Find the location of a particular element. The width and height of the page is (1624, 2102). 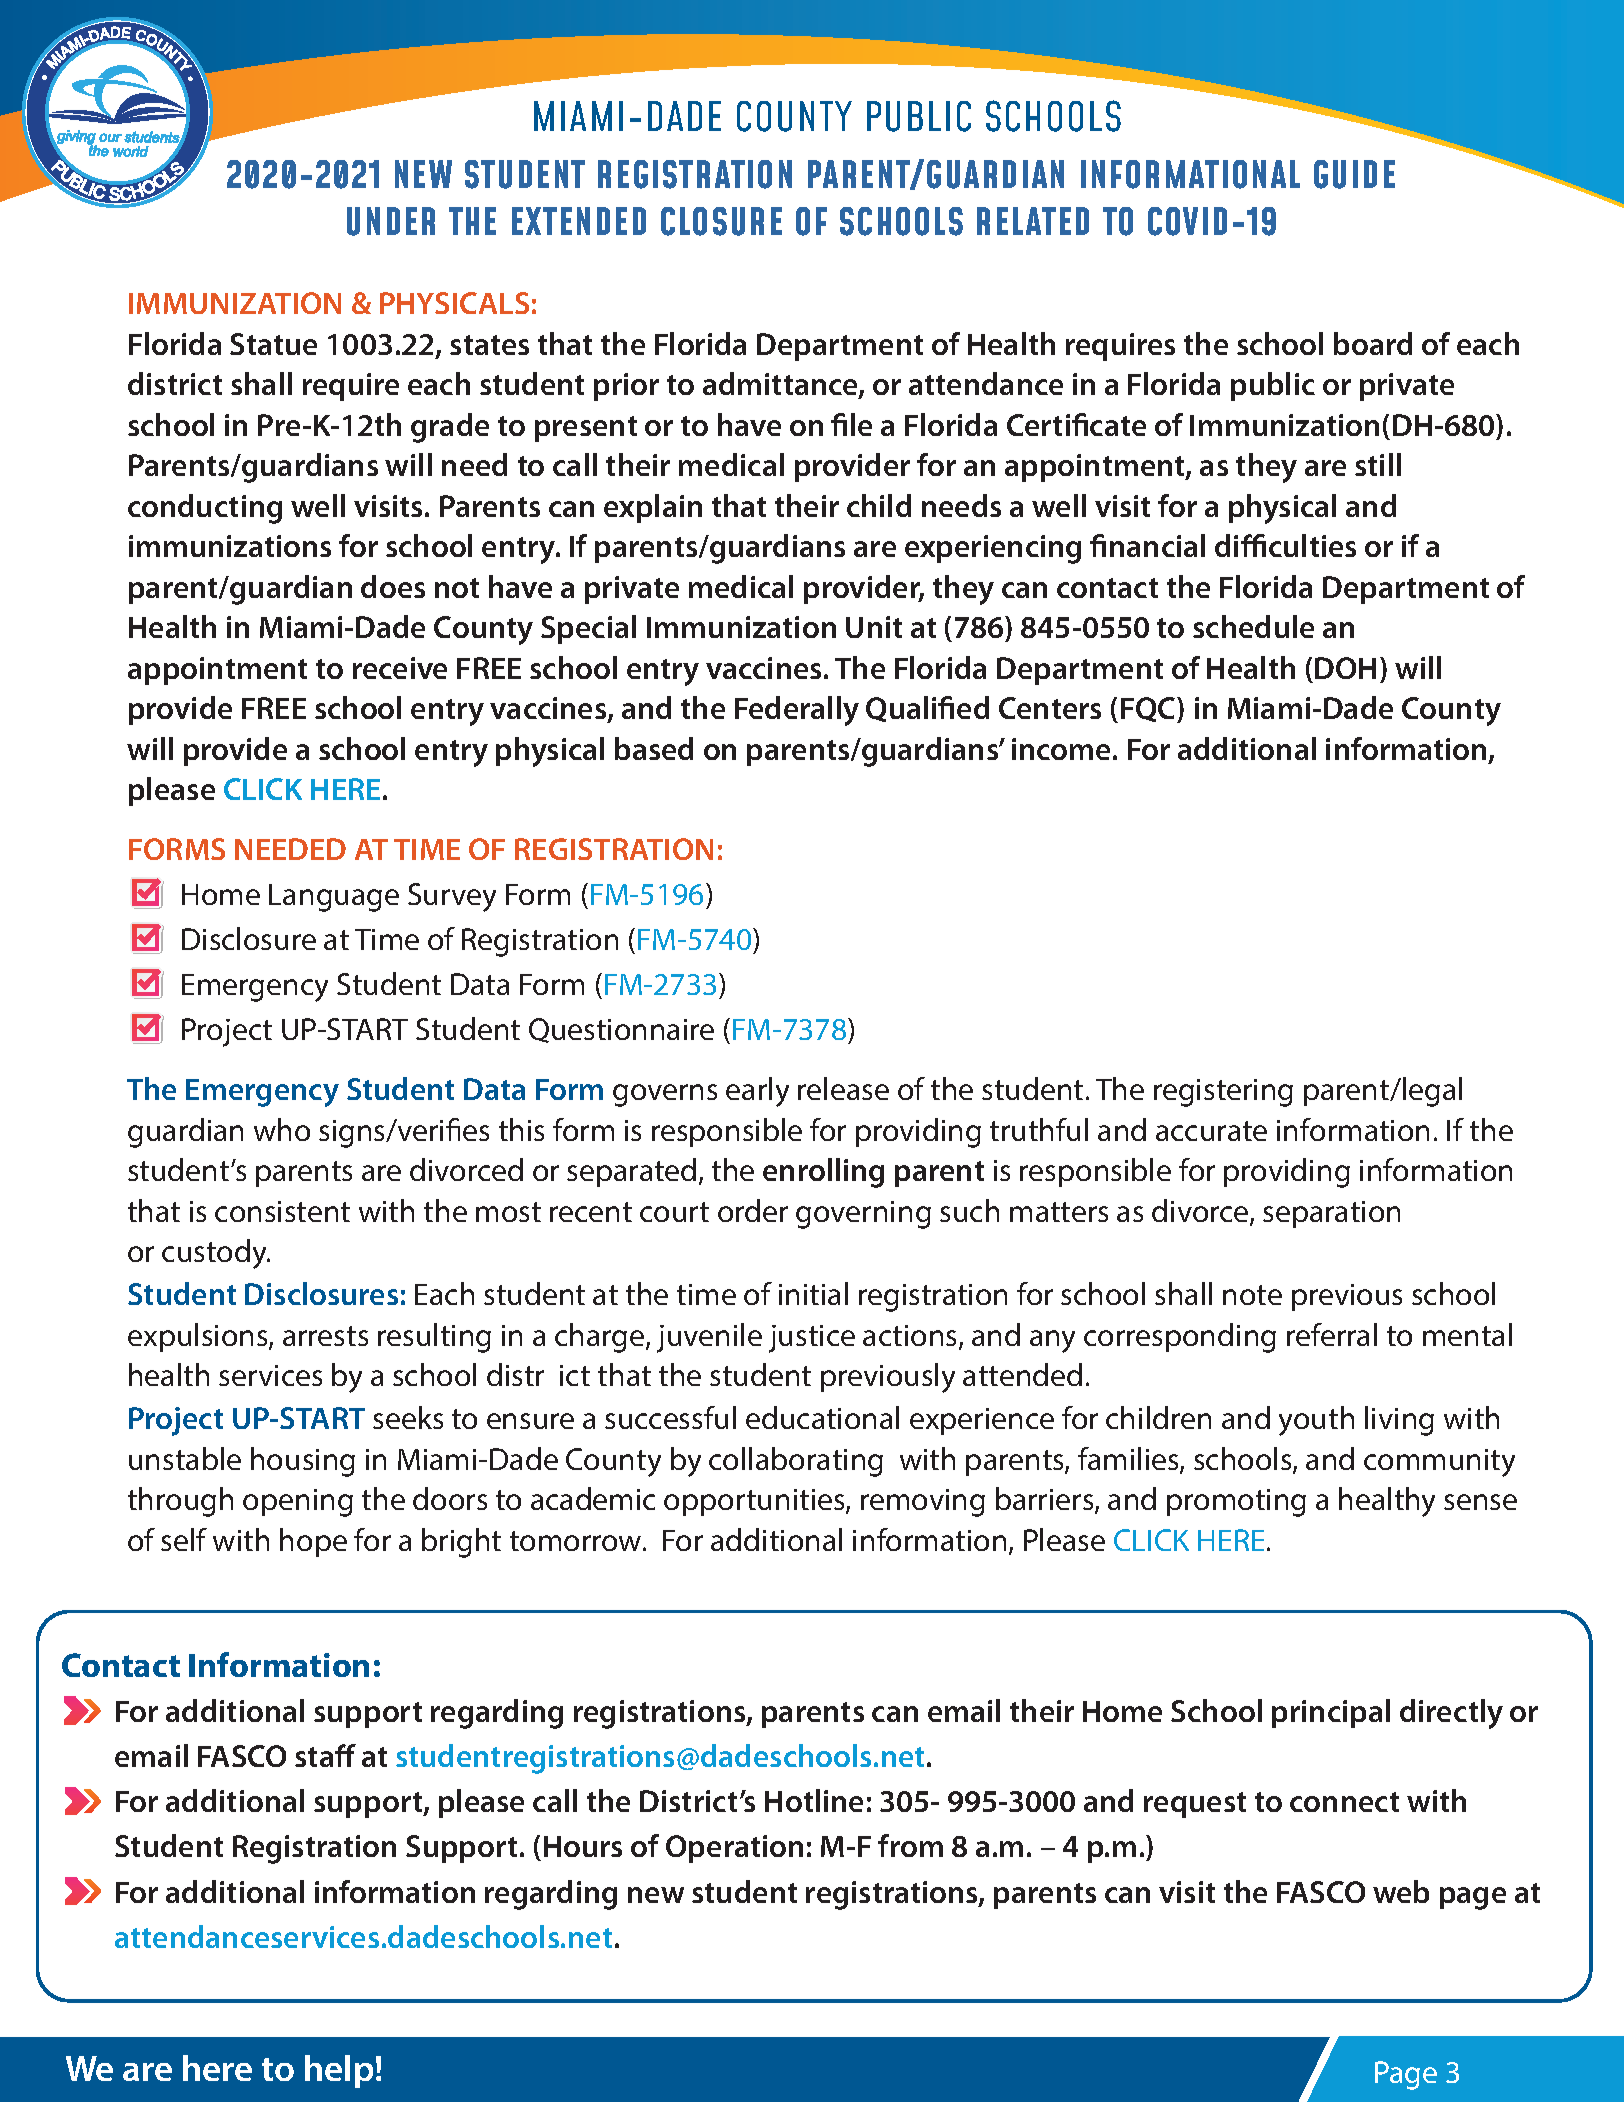

difficulties is located at coordinates (1285, 545).
